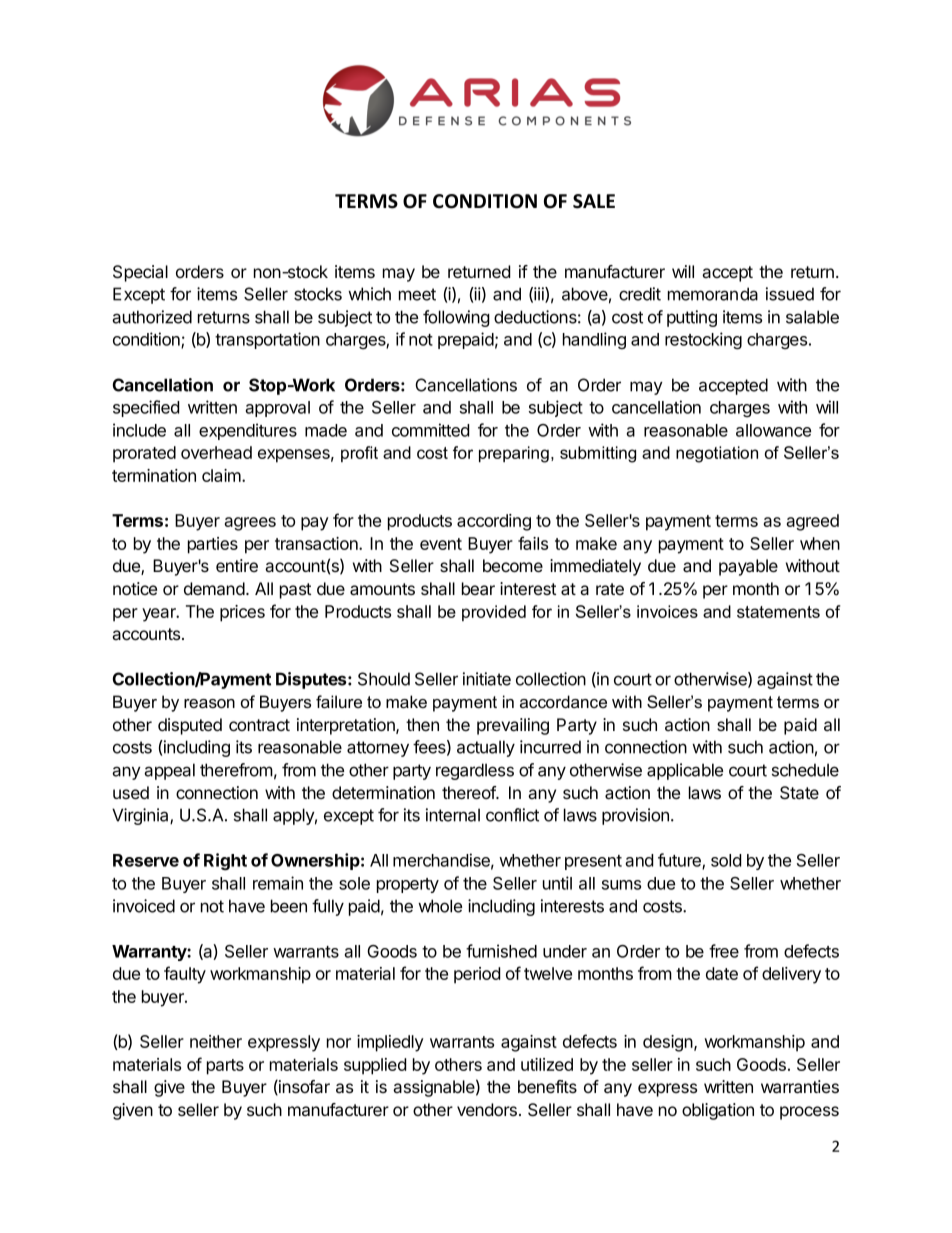 Image resolution: width=952 pixels, height=1233 pixels. Describe the element at coordinates (417, 294) in the screenshot. I see `meet` at that location.
